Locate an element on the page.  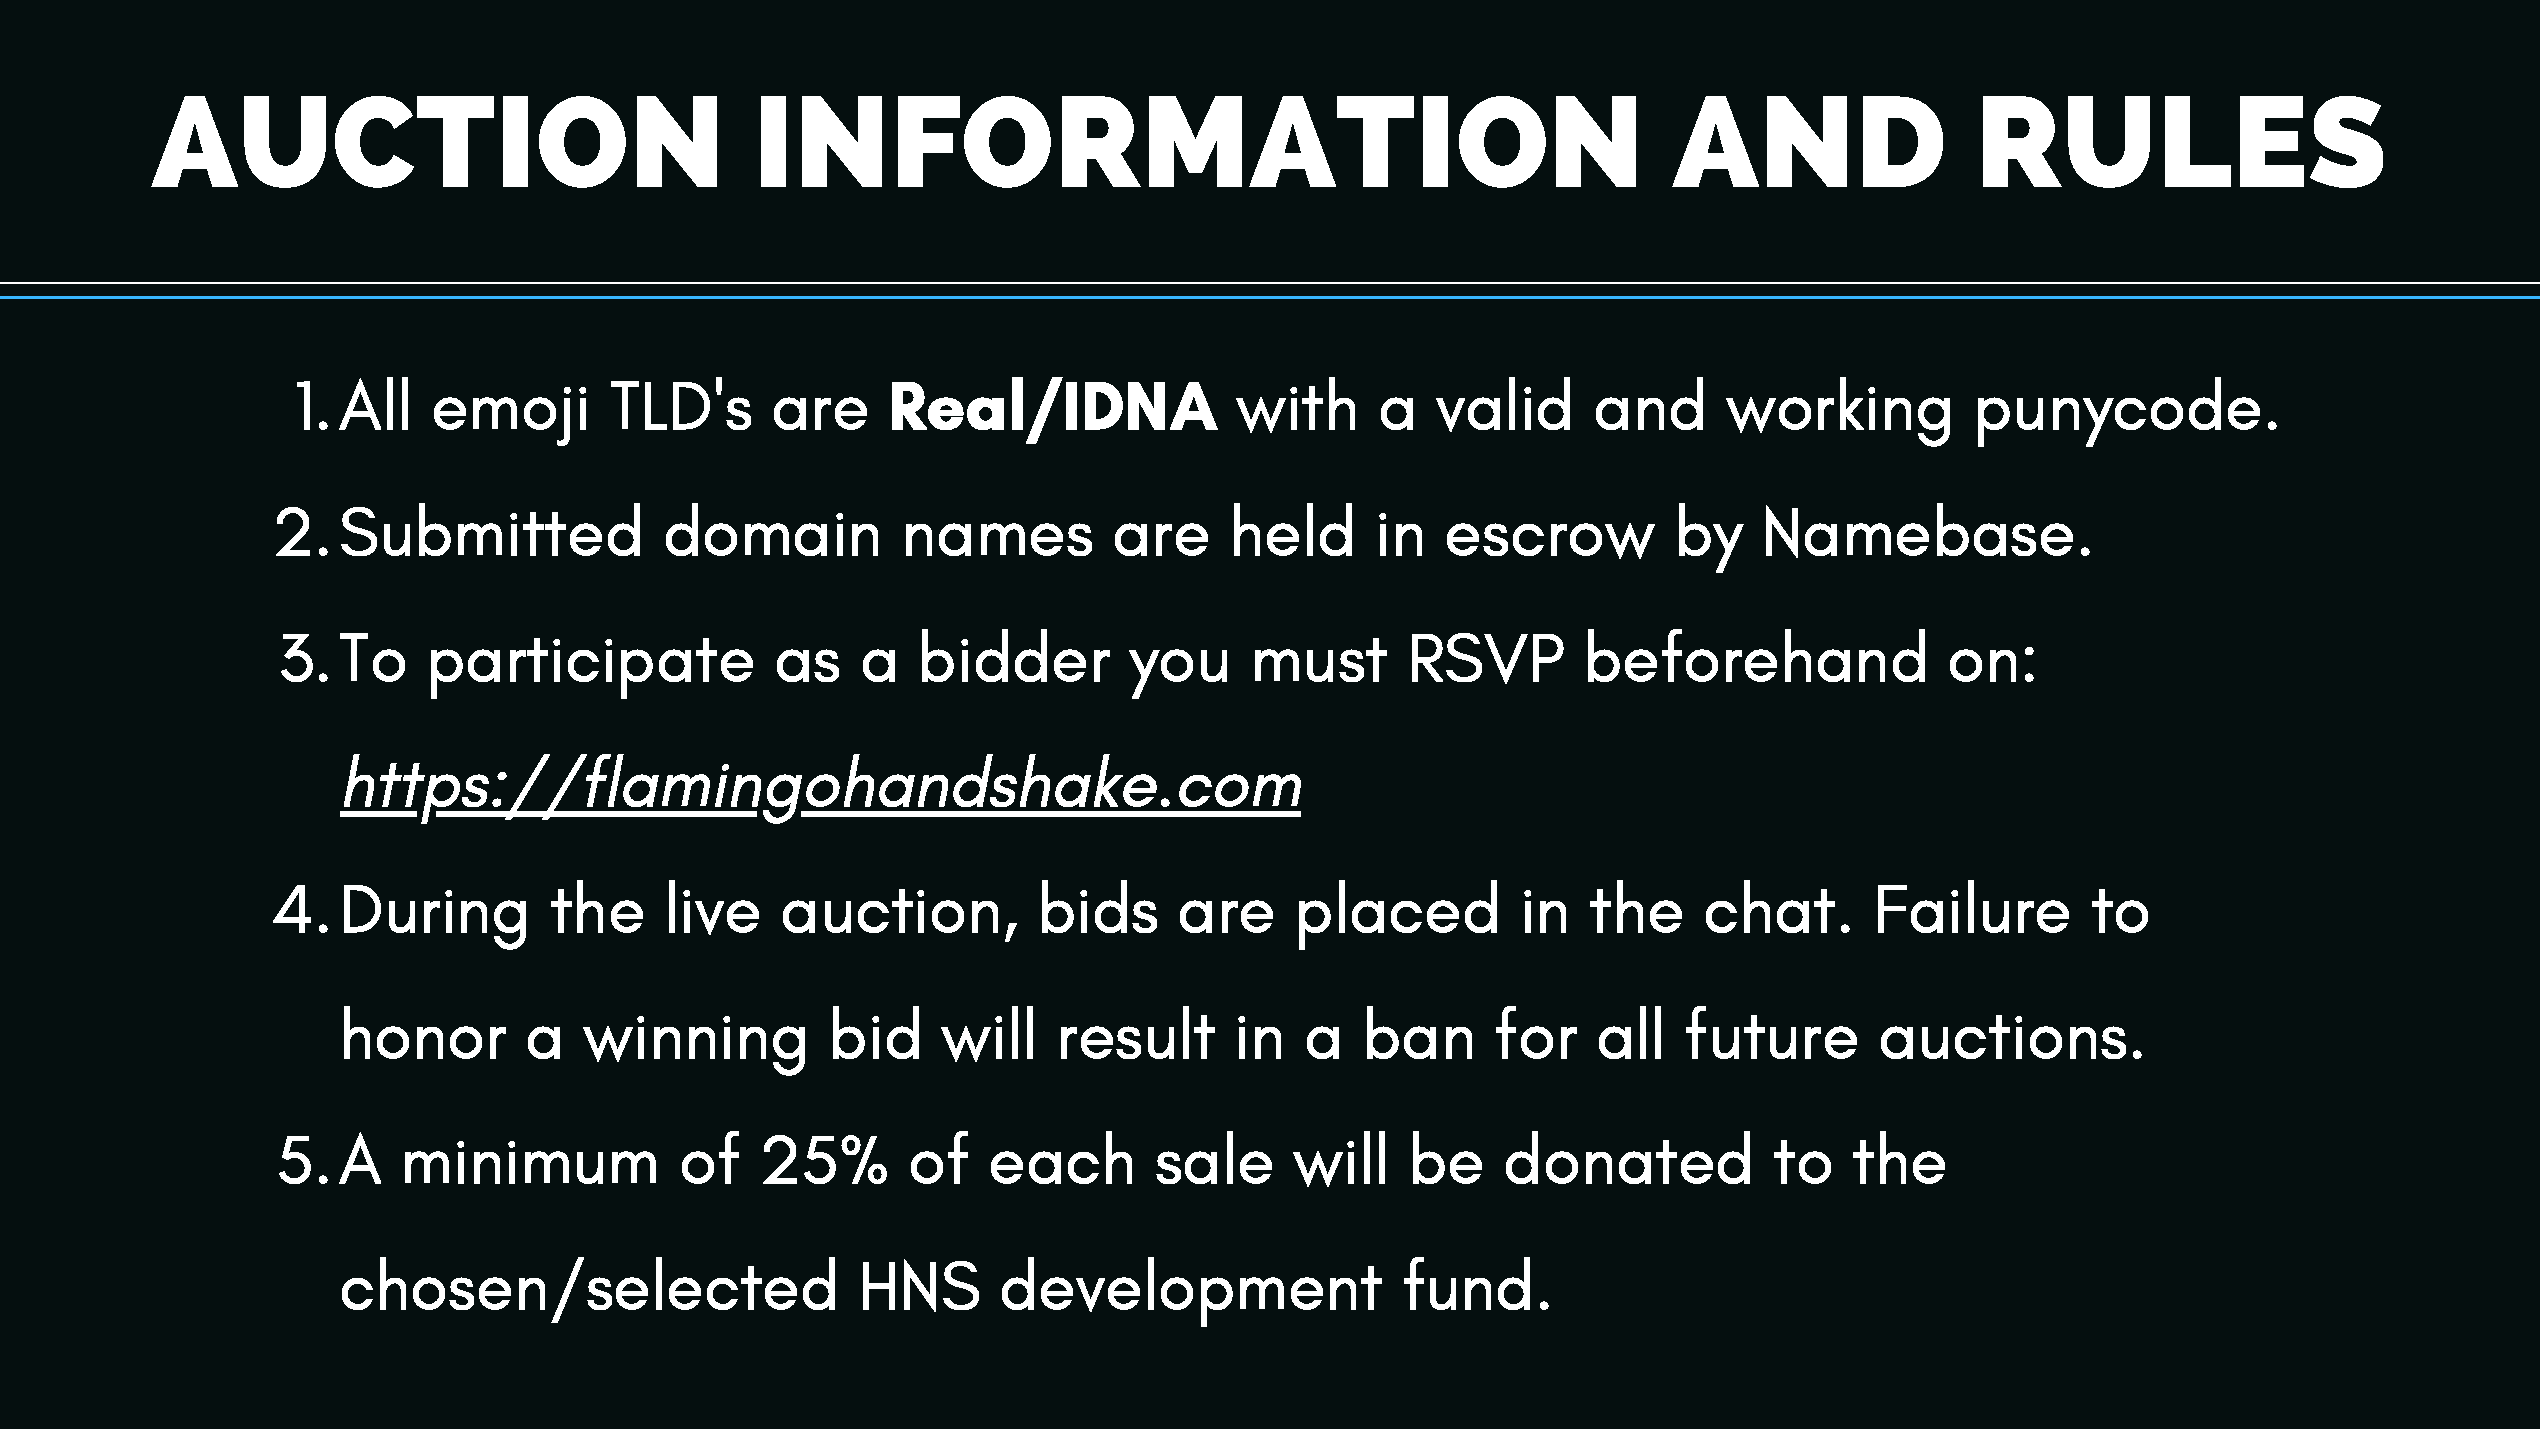
must is located at coordinates (1321, 660).
